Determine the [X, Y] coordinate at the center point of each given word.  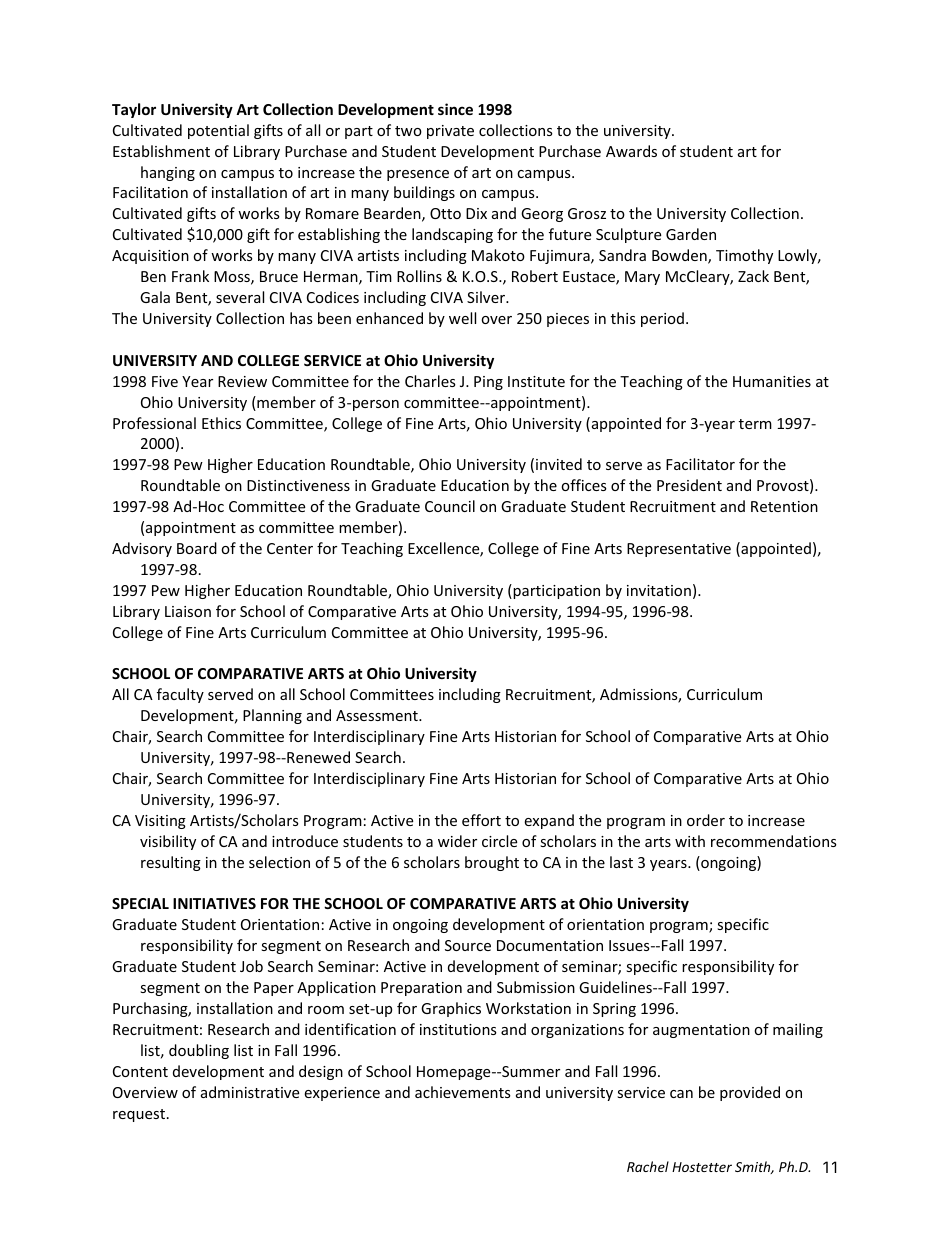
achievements [463, 1092]
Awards [631, 151]
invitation [659, 590]
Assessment [378, 715]
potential [218, 131]
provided [750, 1093]
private [450, 132]
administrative [250, 1092]
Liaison [188, 611]
